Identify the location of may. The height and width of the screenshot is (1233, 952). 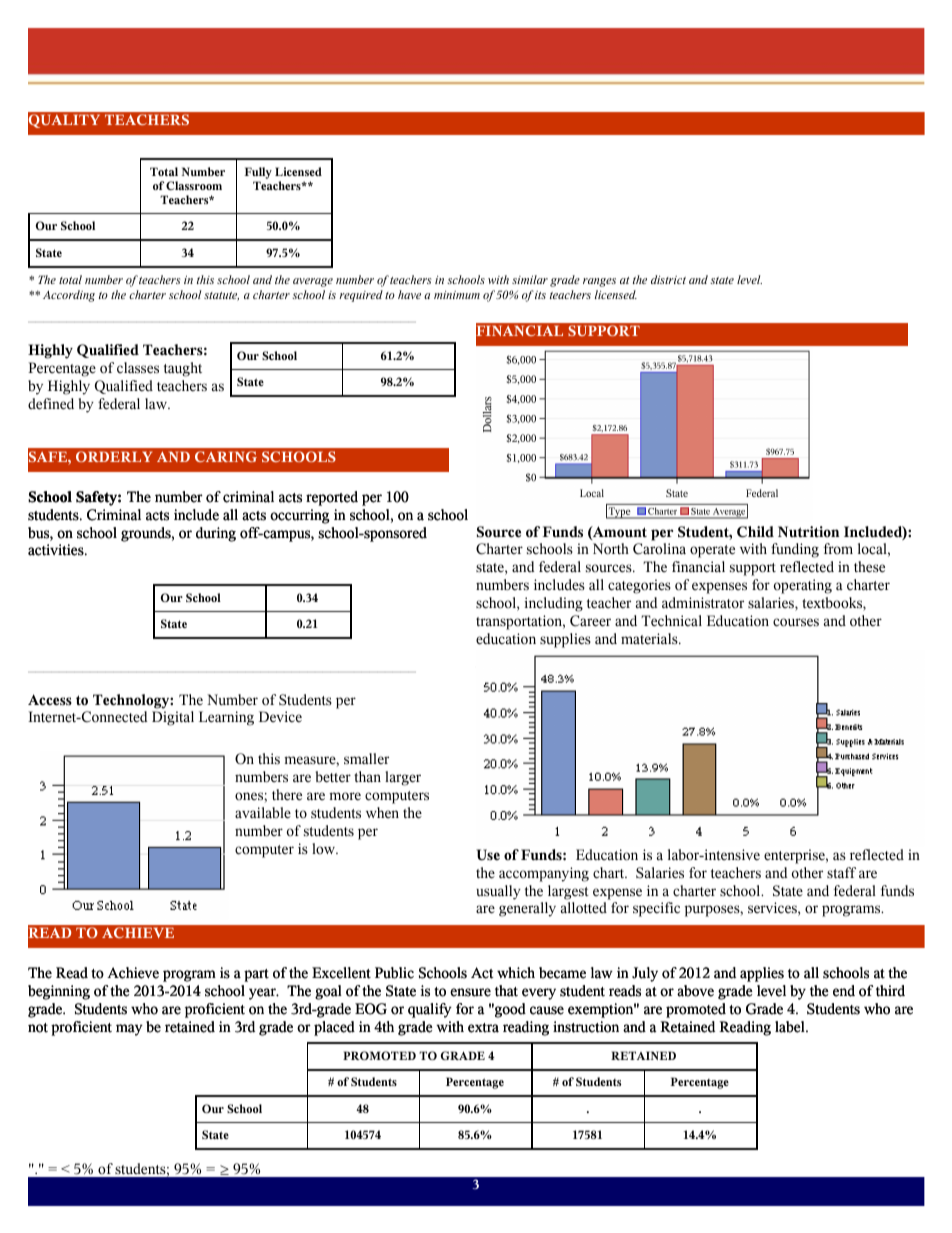
(129, 1030).
